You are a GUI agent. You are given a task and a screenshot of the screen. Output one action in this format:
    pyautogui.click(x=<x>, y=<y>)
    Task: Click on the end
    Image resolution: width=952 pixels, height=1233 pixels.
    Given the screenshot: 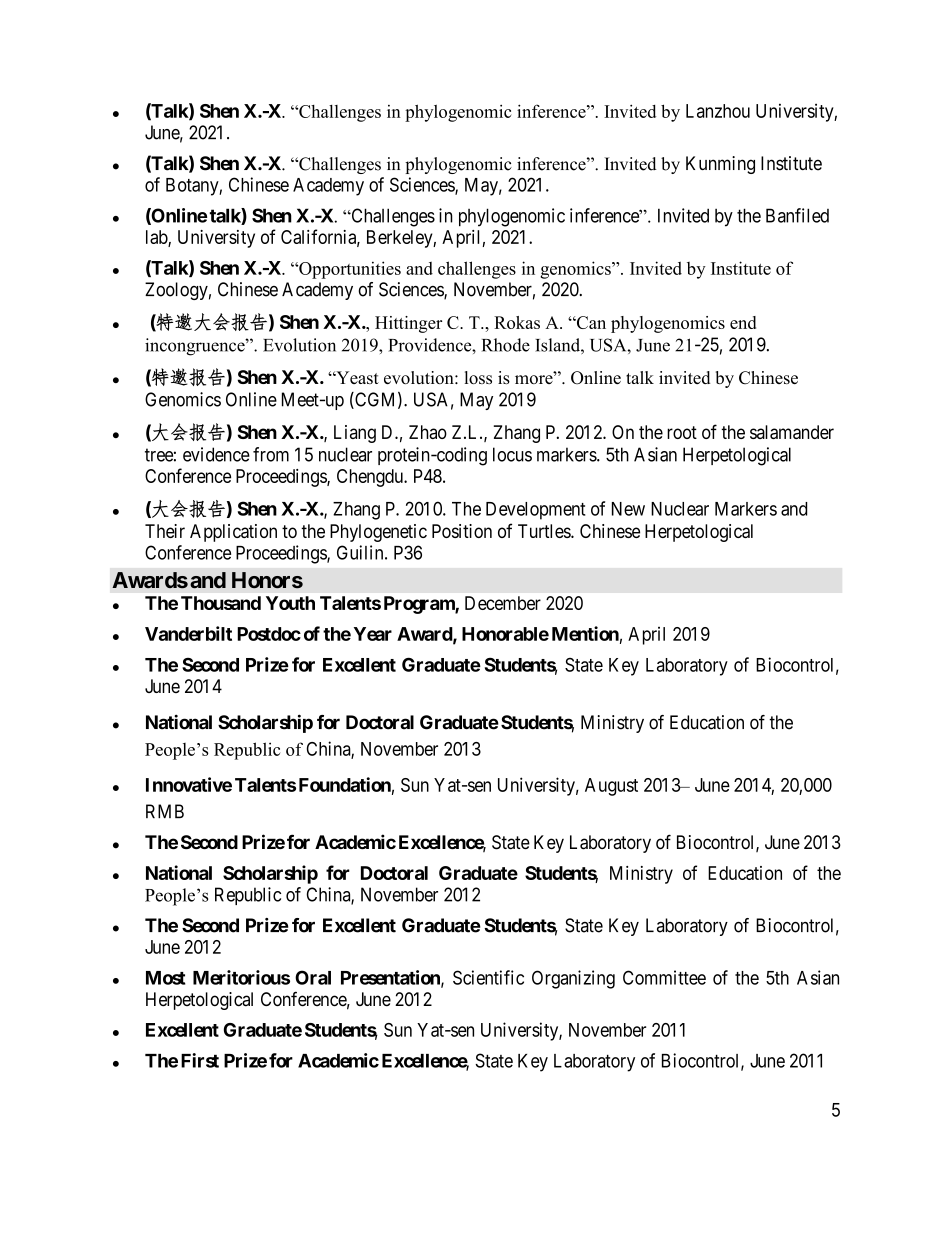 What is the action you would take?
    pyautogui.click(x=743, y=322)
